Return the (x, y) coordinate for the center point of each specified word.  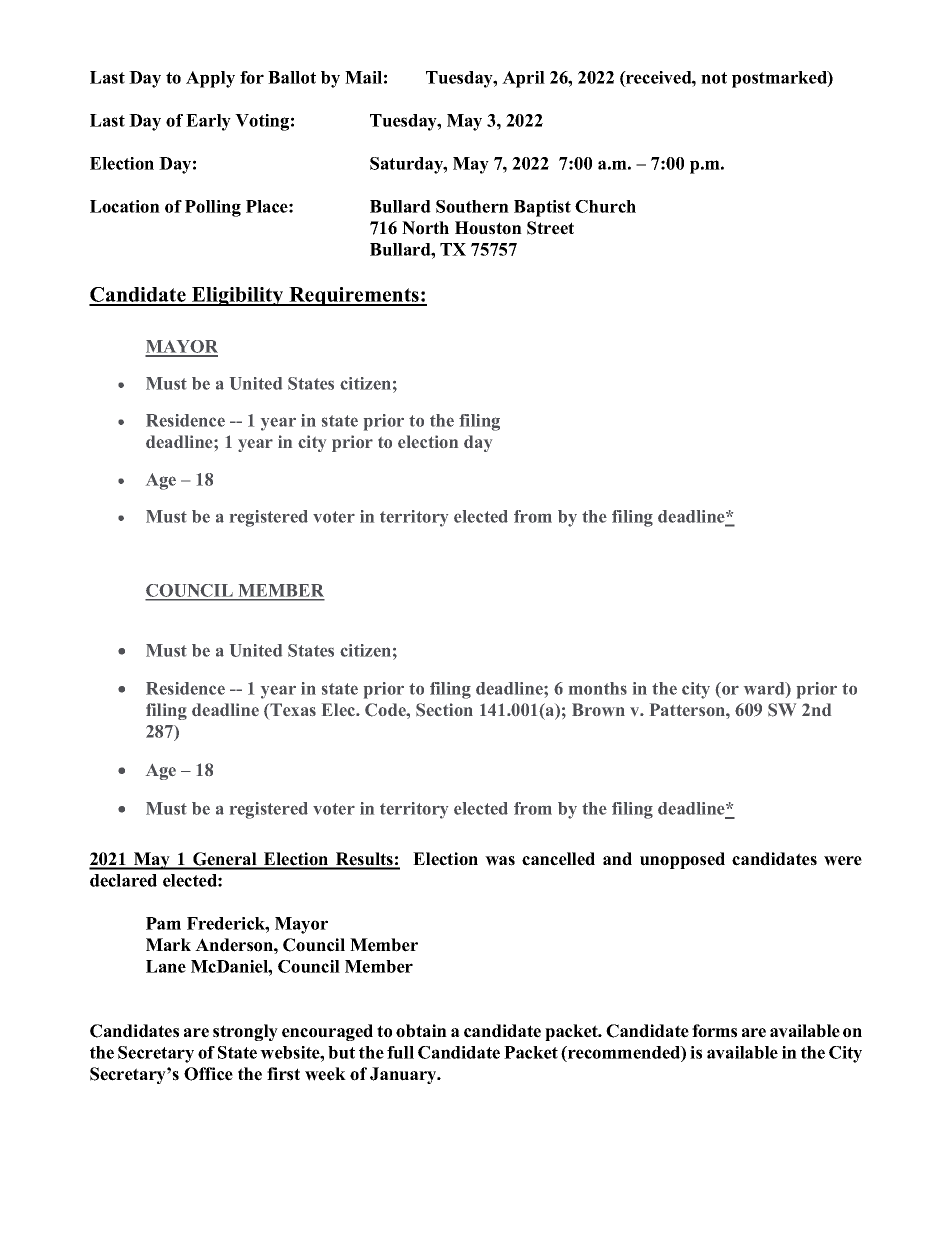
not (714, 78)
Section (444, 710)
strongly (245, 1032)
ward (765, 690)
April (523, 79)
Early (208, 122)
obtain (421, 1031)
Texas (292, 709)
